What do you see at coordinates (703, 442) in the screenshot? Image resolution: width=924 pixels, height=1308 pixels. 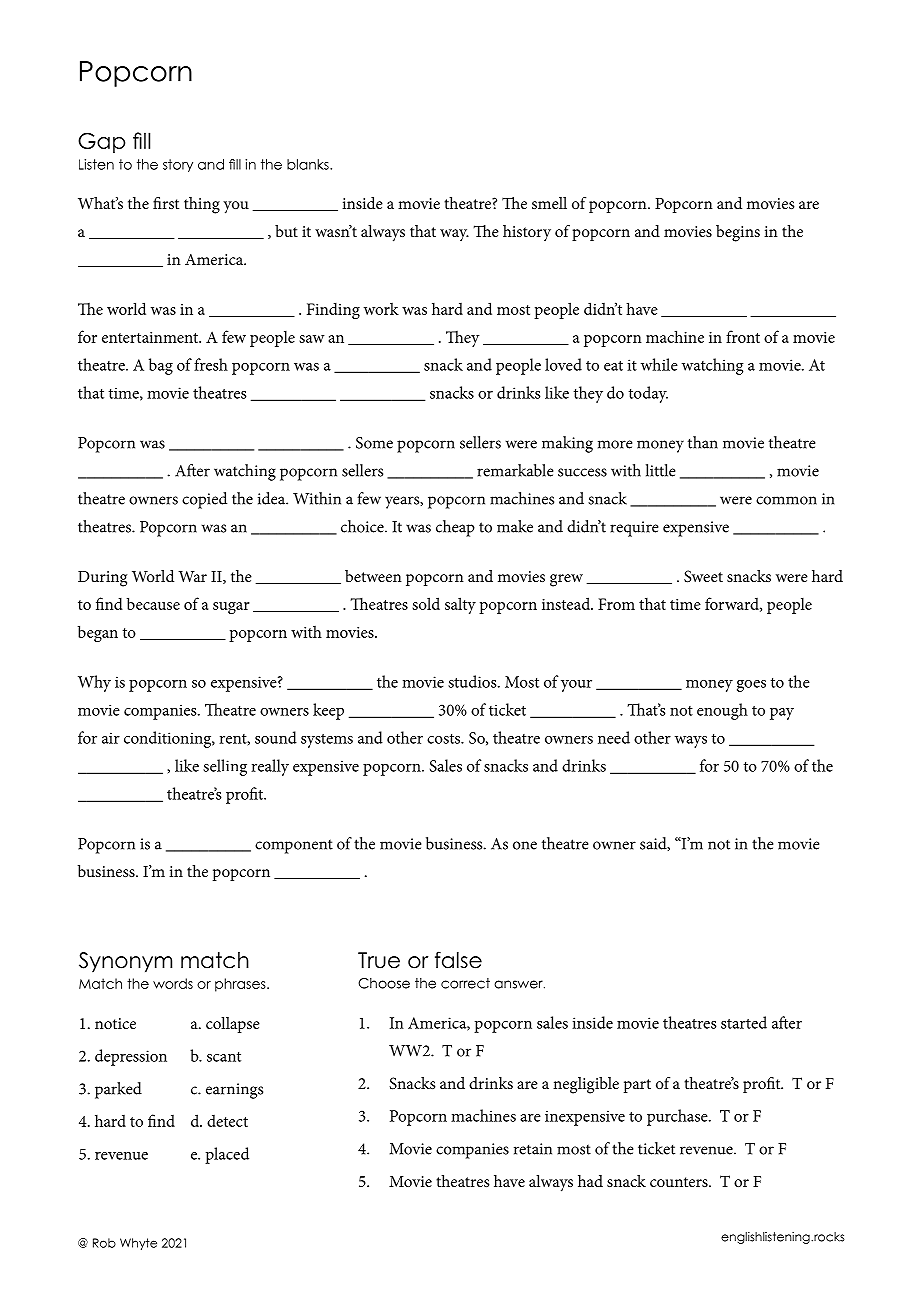 I see `than` at bounding box center [703, 442].
